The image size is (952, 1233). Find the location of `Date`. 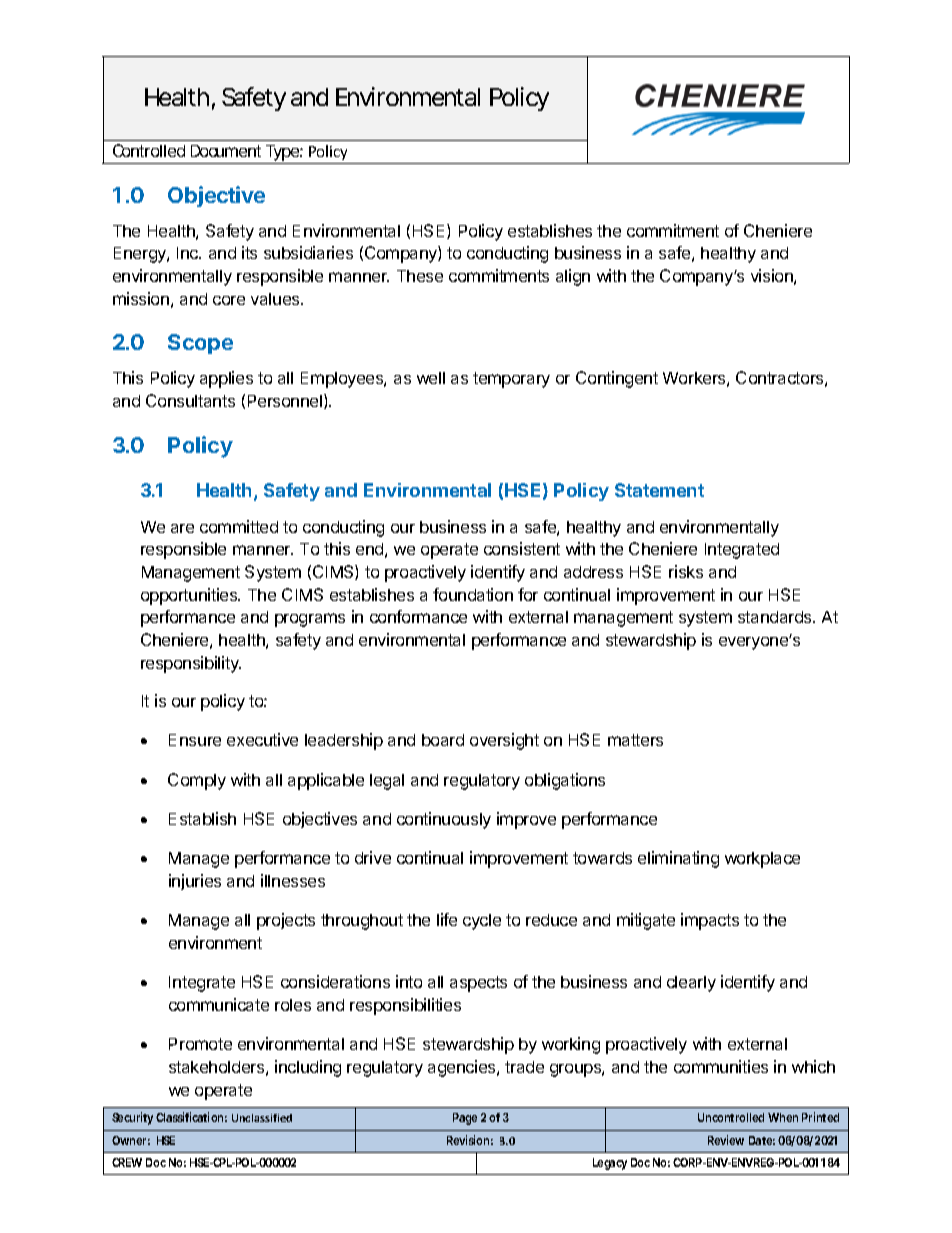

Date is located at coordinates (762, 1140).
